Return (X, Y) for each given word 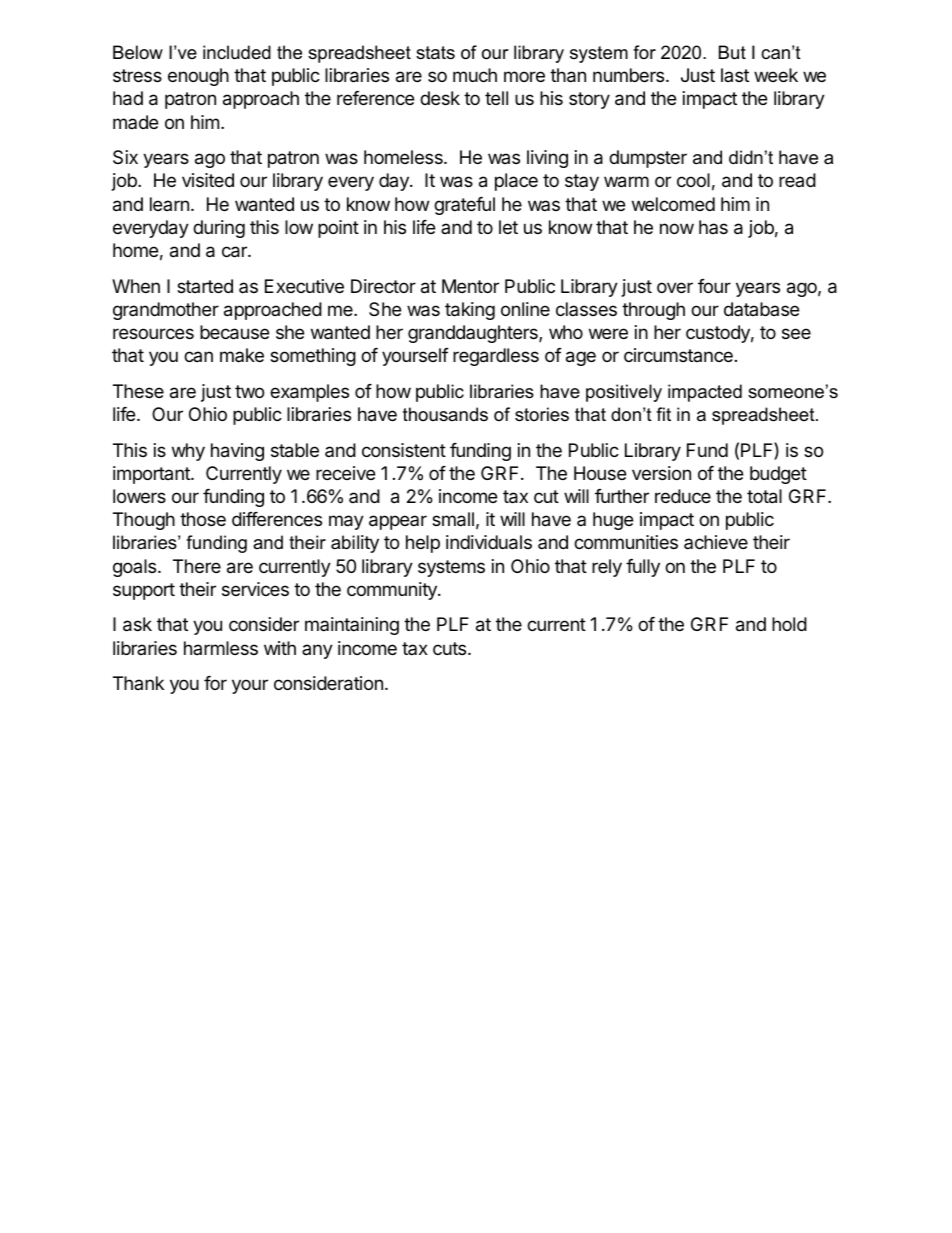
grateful (464, 206)
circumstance (678, 355)
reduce (683, 496)
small (453, 519)
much (475, 75)
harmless (221, 648)
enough (198, 77)
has (713, 227)
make (242, 355)
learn (169, 204)
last (735, 75)
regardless (496, 357)
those (203, 519)
